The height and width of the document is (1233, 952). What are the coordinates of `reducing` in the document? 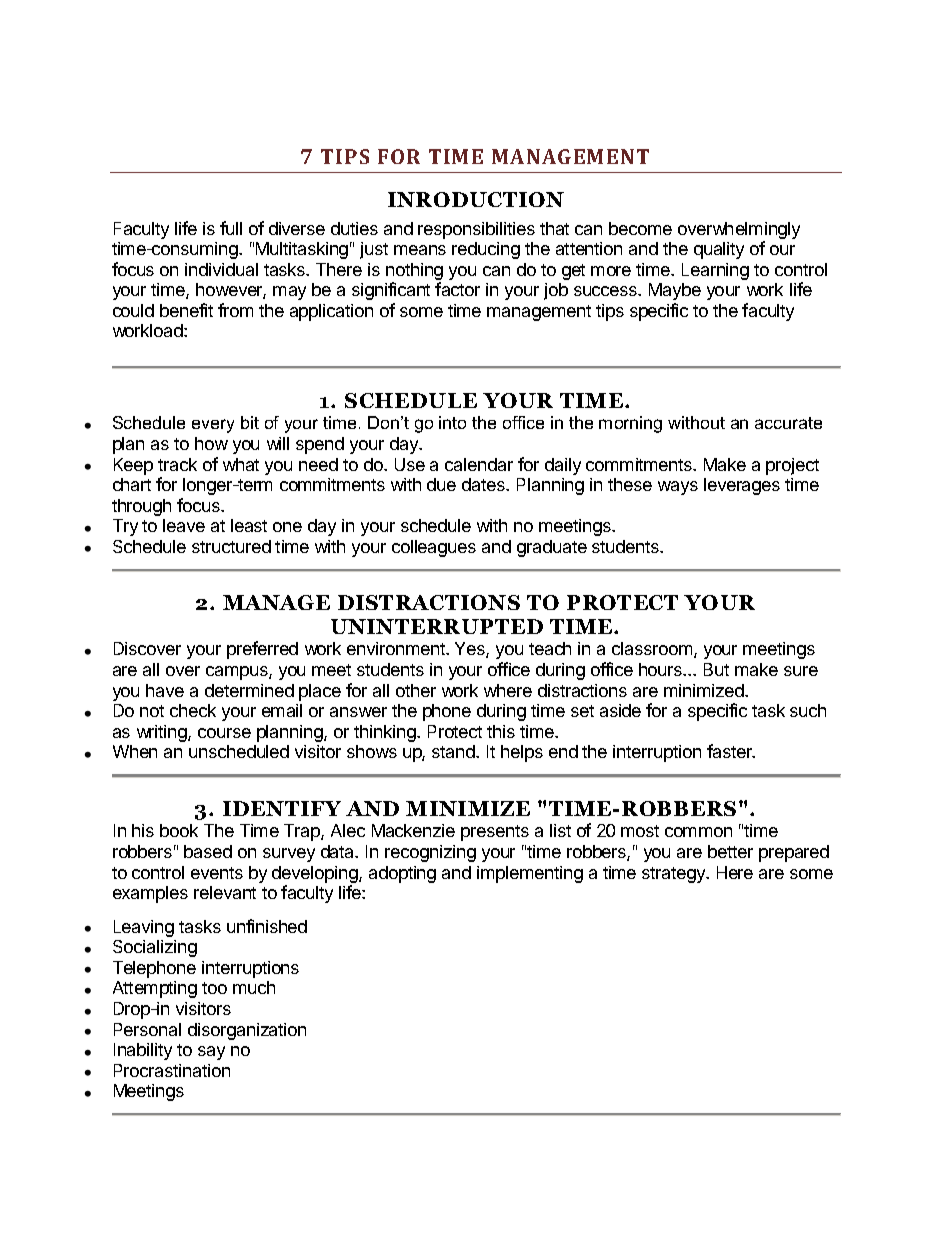 It's located at (486, 250).
